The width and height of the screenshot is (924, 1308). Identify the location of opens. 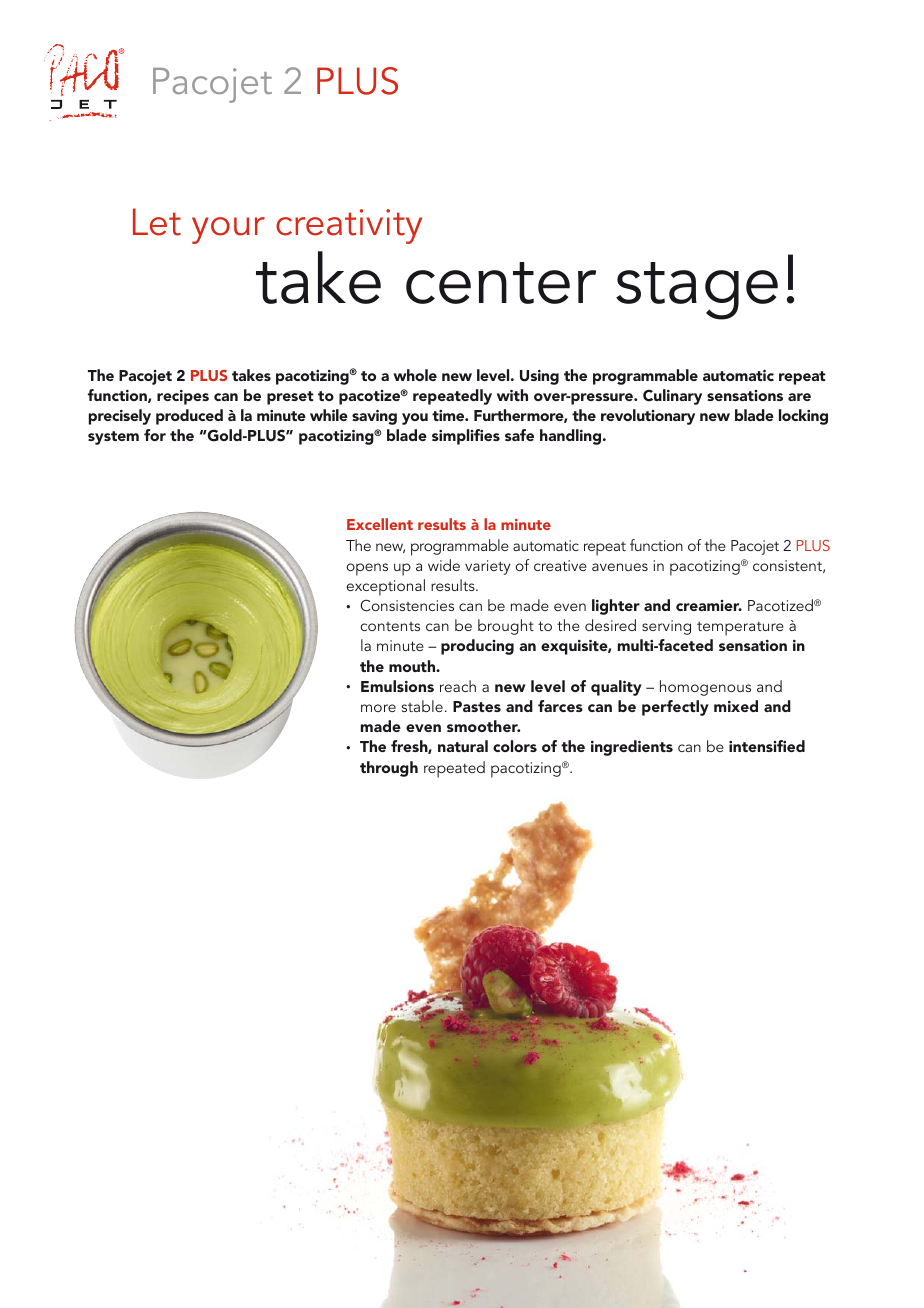
(367, 569).
